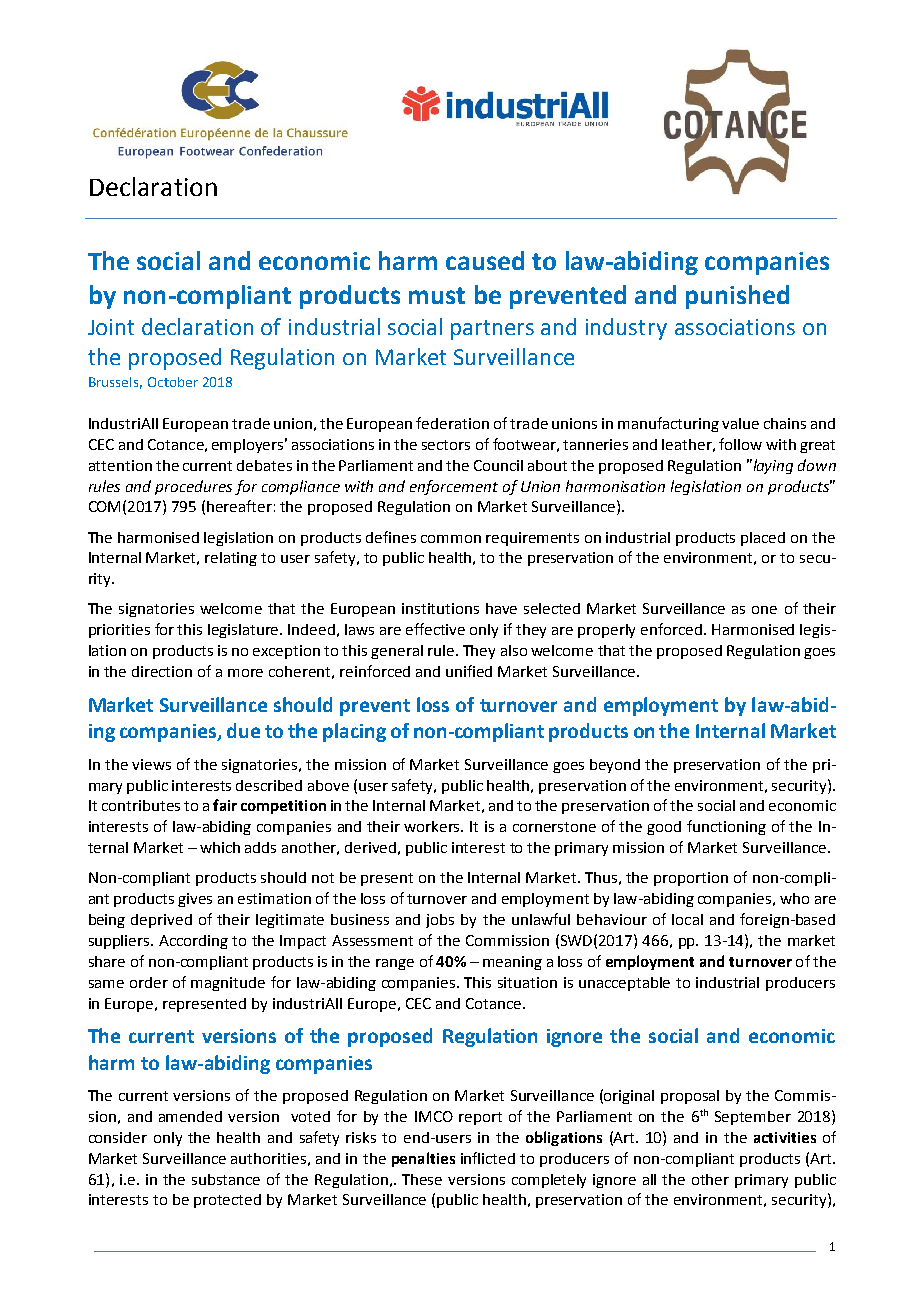 This page has height=1308, width=924. What do you see at coordinates (454, 487) in the page?
I see `enforcement` at bounding box center [454, 487].
